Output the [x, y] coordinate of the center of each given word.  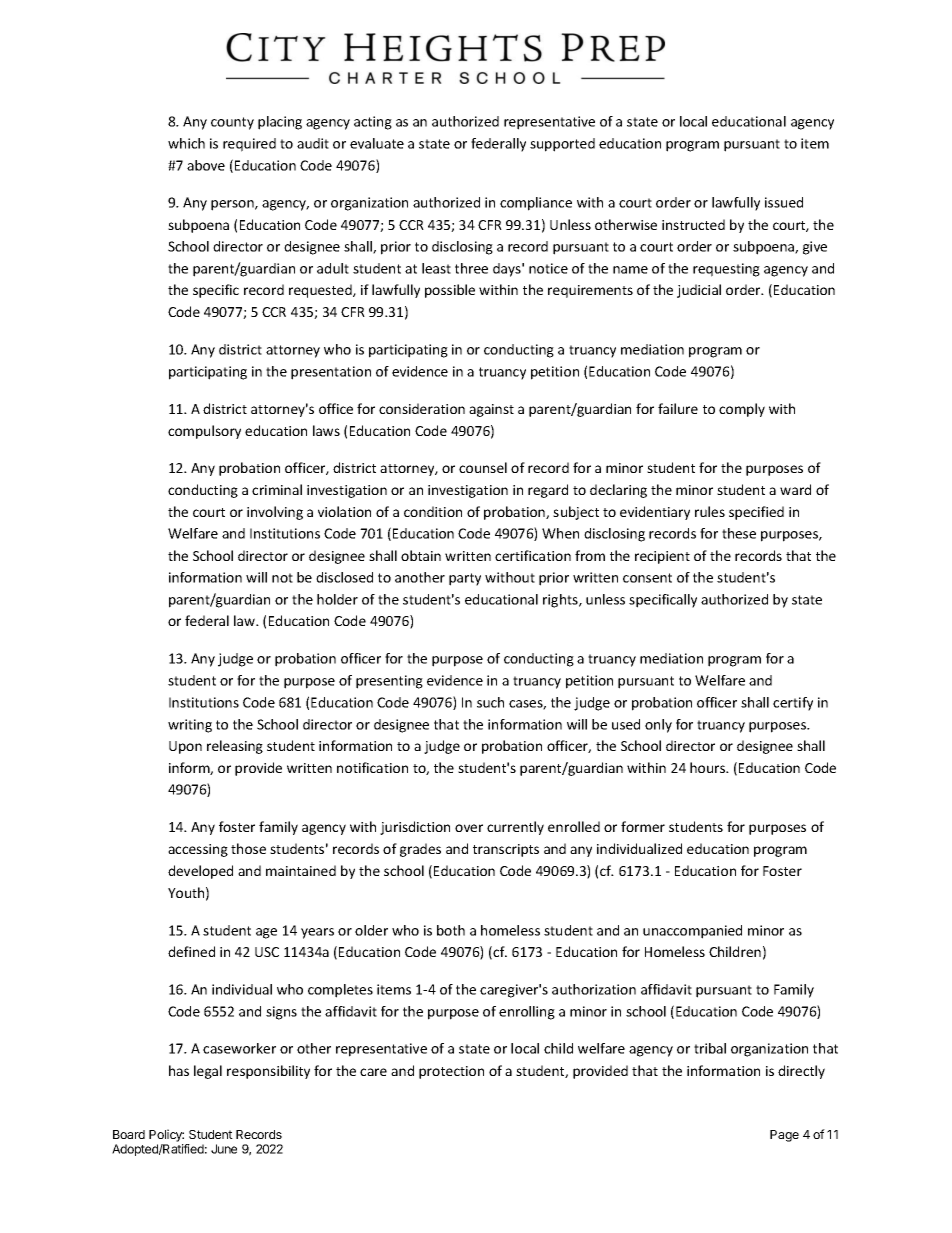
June [224, 1149]
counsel [483, 467]
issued [784, 202]
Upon [185, 747]
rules [710, 511]
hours [709, 767]
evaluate [377, 143]
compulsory [204, 432]
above [206, 165]
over [469, 828]
